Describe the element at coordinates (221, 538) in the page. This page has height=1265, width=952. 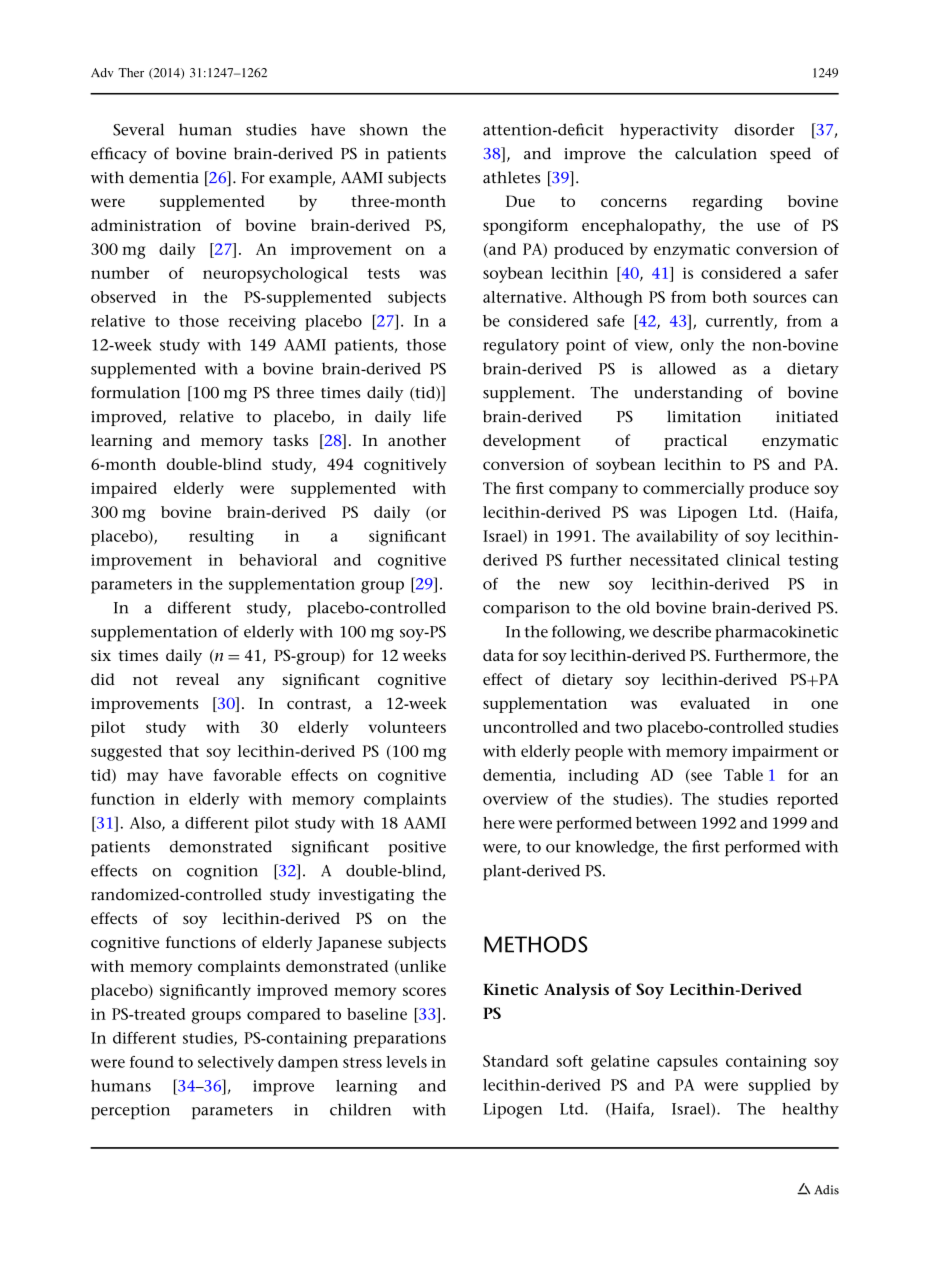
I see `resulting` at that location.
